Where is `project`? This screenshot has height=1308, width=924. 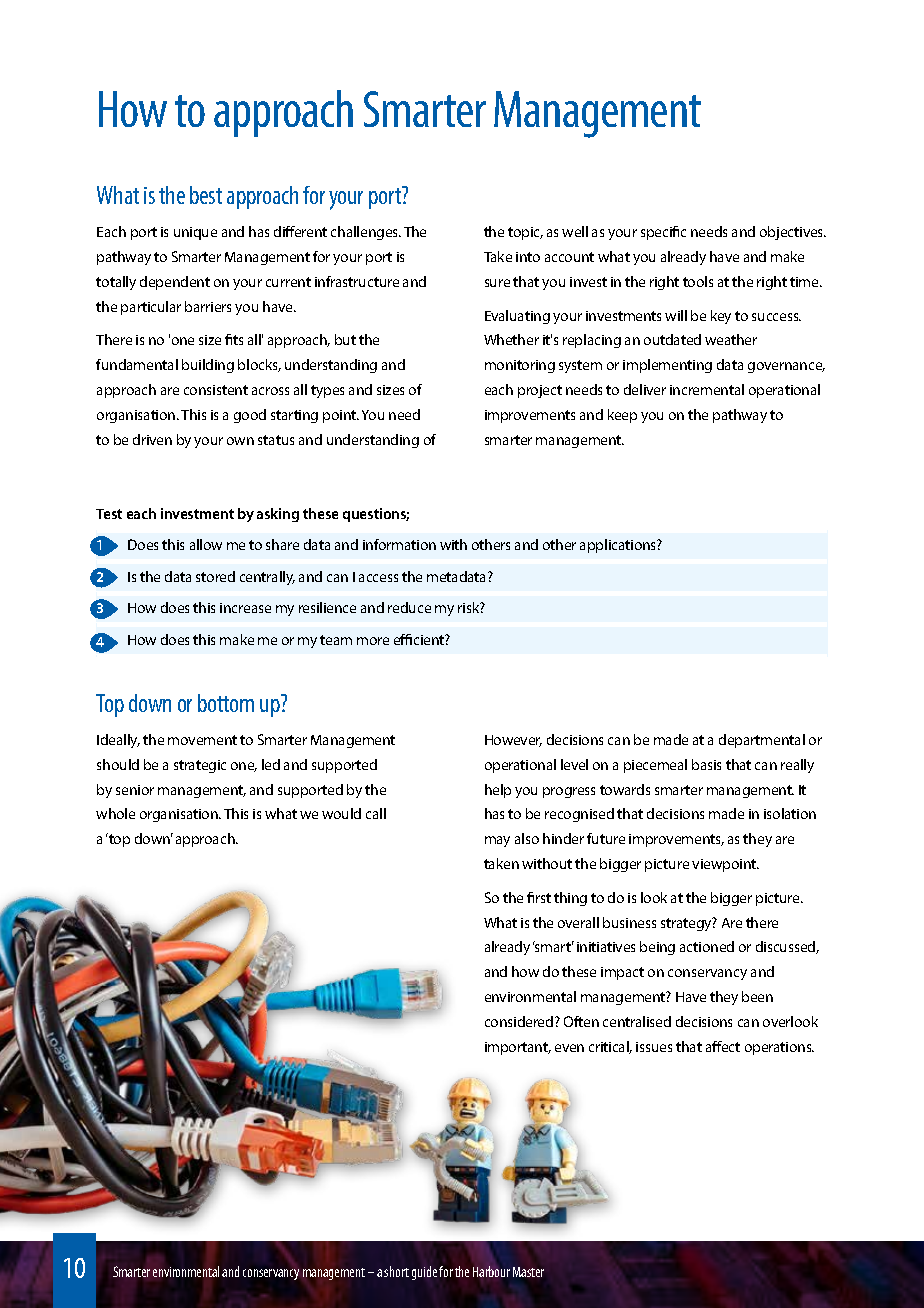 project is located at coordinates (540, 391).
